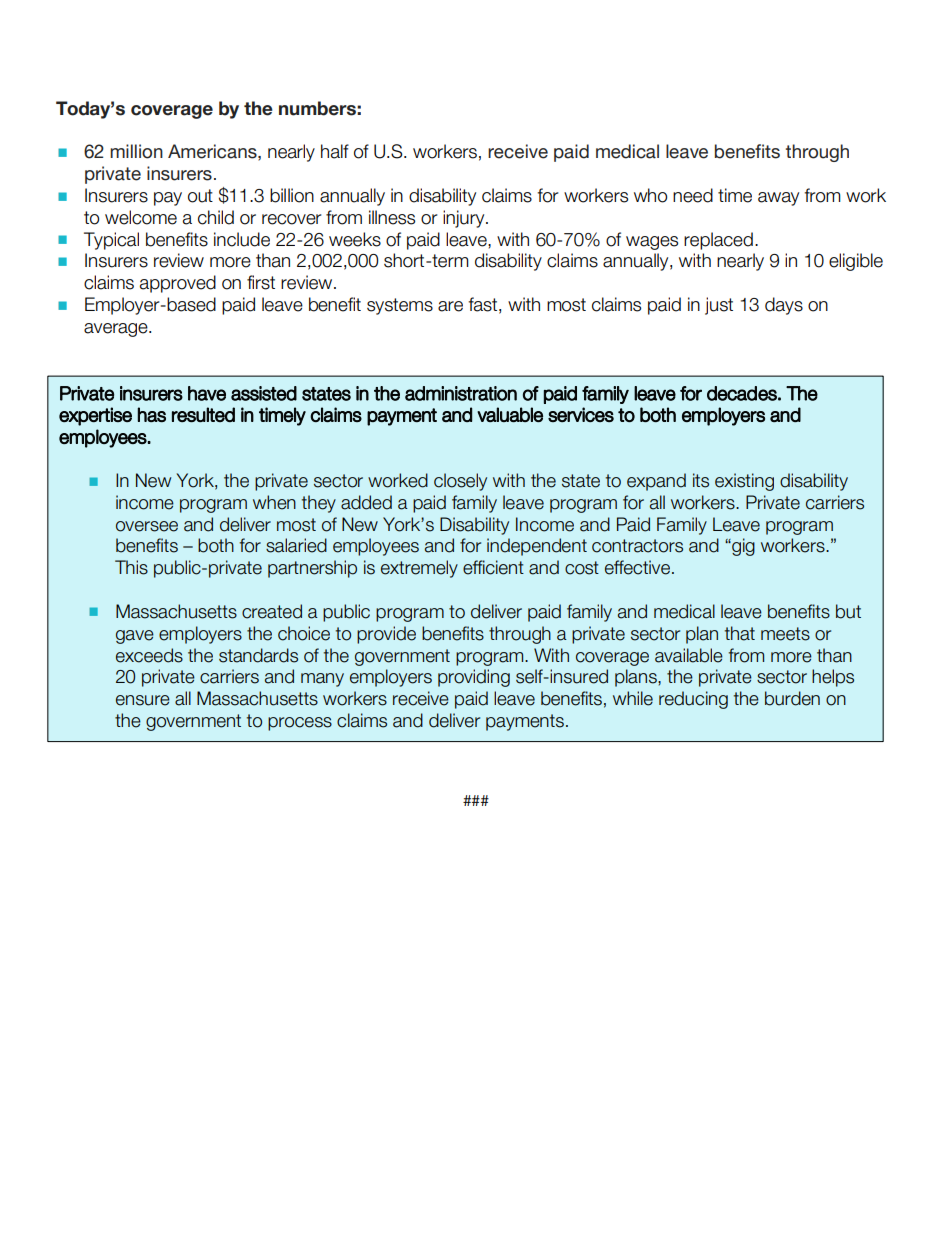  What do you see at coordinates (272, 611) in the screenshot?
I see `created` at bounding box center [272, 611].
